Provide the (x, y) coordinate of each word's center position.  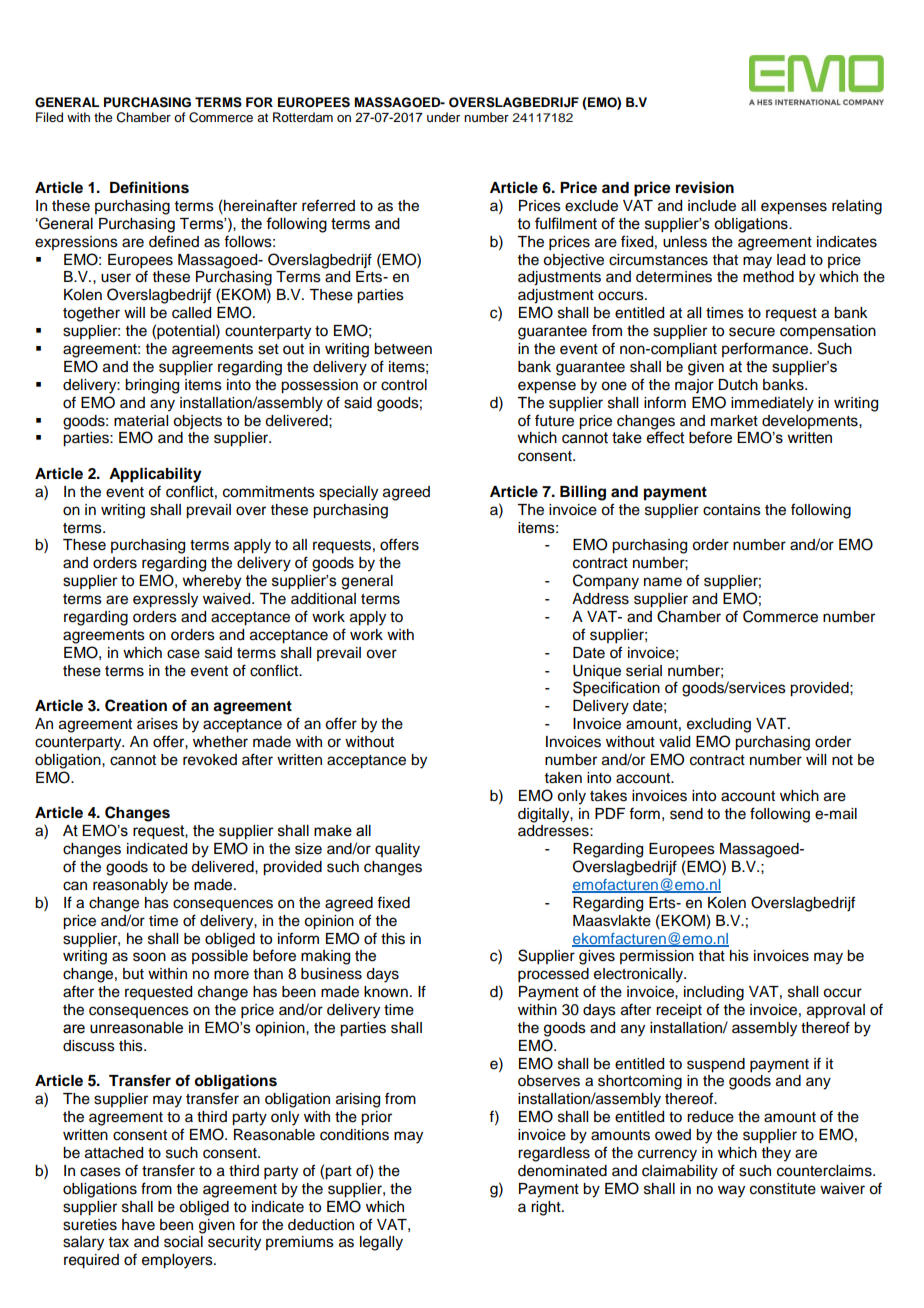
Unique (597, 672)
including (714, 993)
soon (149, 957)
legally (381, 1243)
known (386, 992)
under (443, 117)
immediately (772, 404)
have (138, 1225)
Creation (136, 705)
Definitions (149, 187)
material (141, 421)
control (404, 385)
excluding (719, 725)
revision (705, 187)
